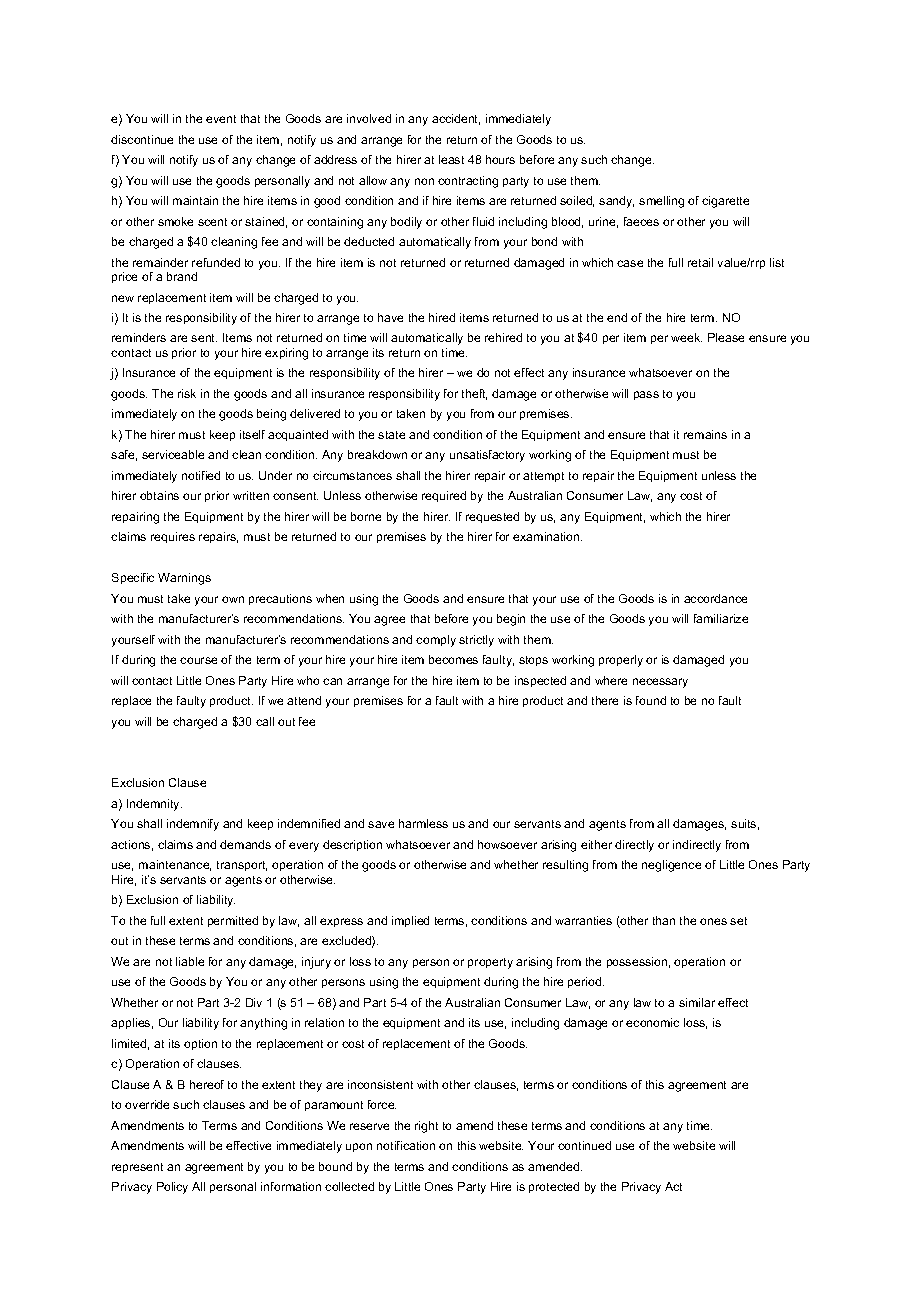 The image size is (924, 1308). What do you see at coordinates (172, 1188) in the document?
I see `Policy` at bounding box center [172, 1188].
